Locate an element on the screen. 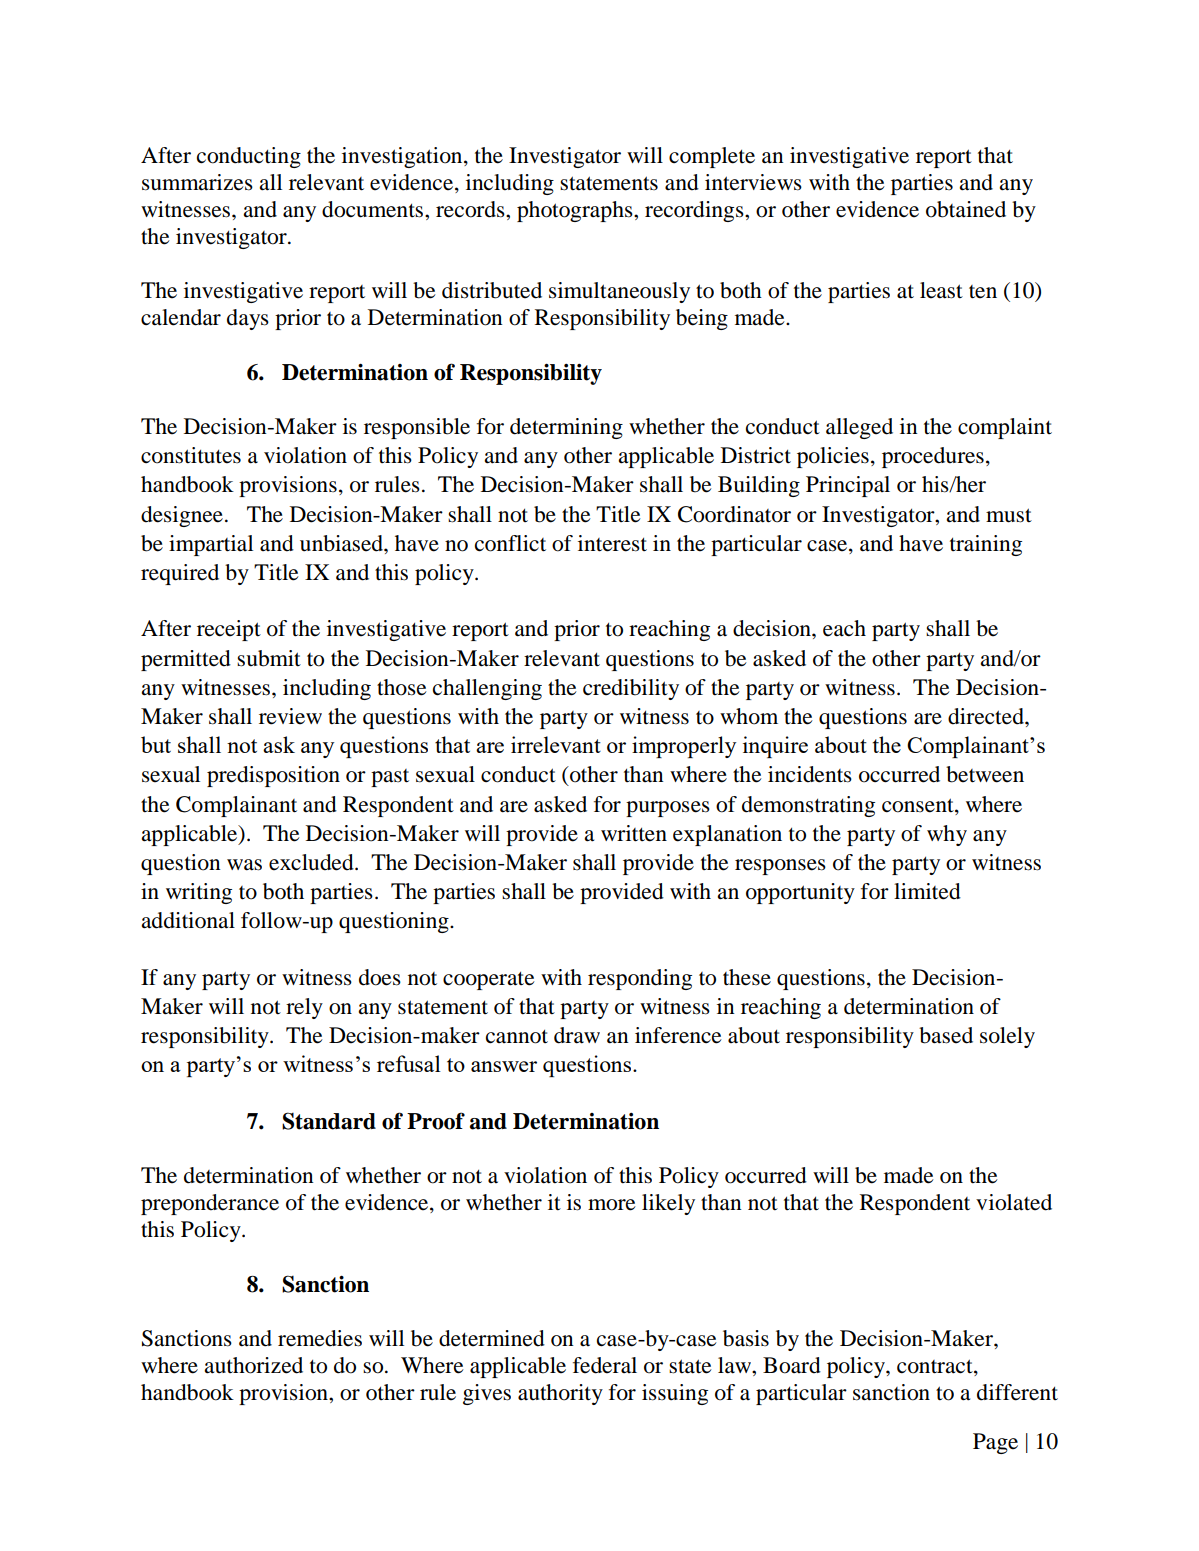  authority is located at coordinates (560, 1394).
